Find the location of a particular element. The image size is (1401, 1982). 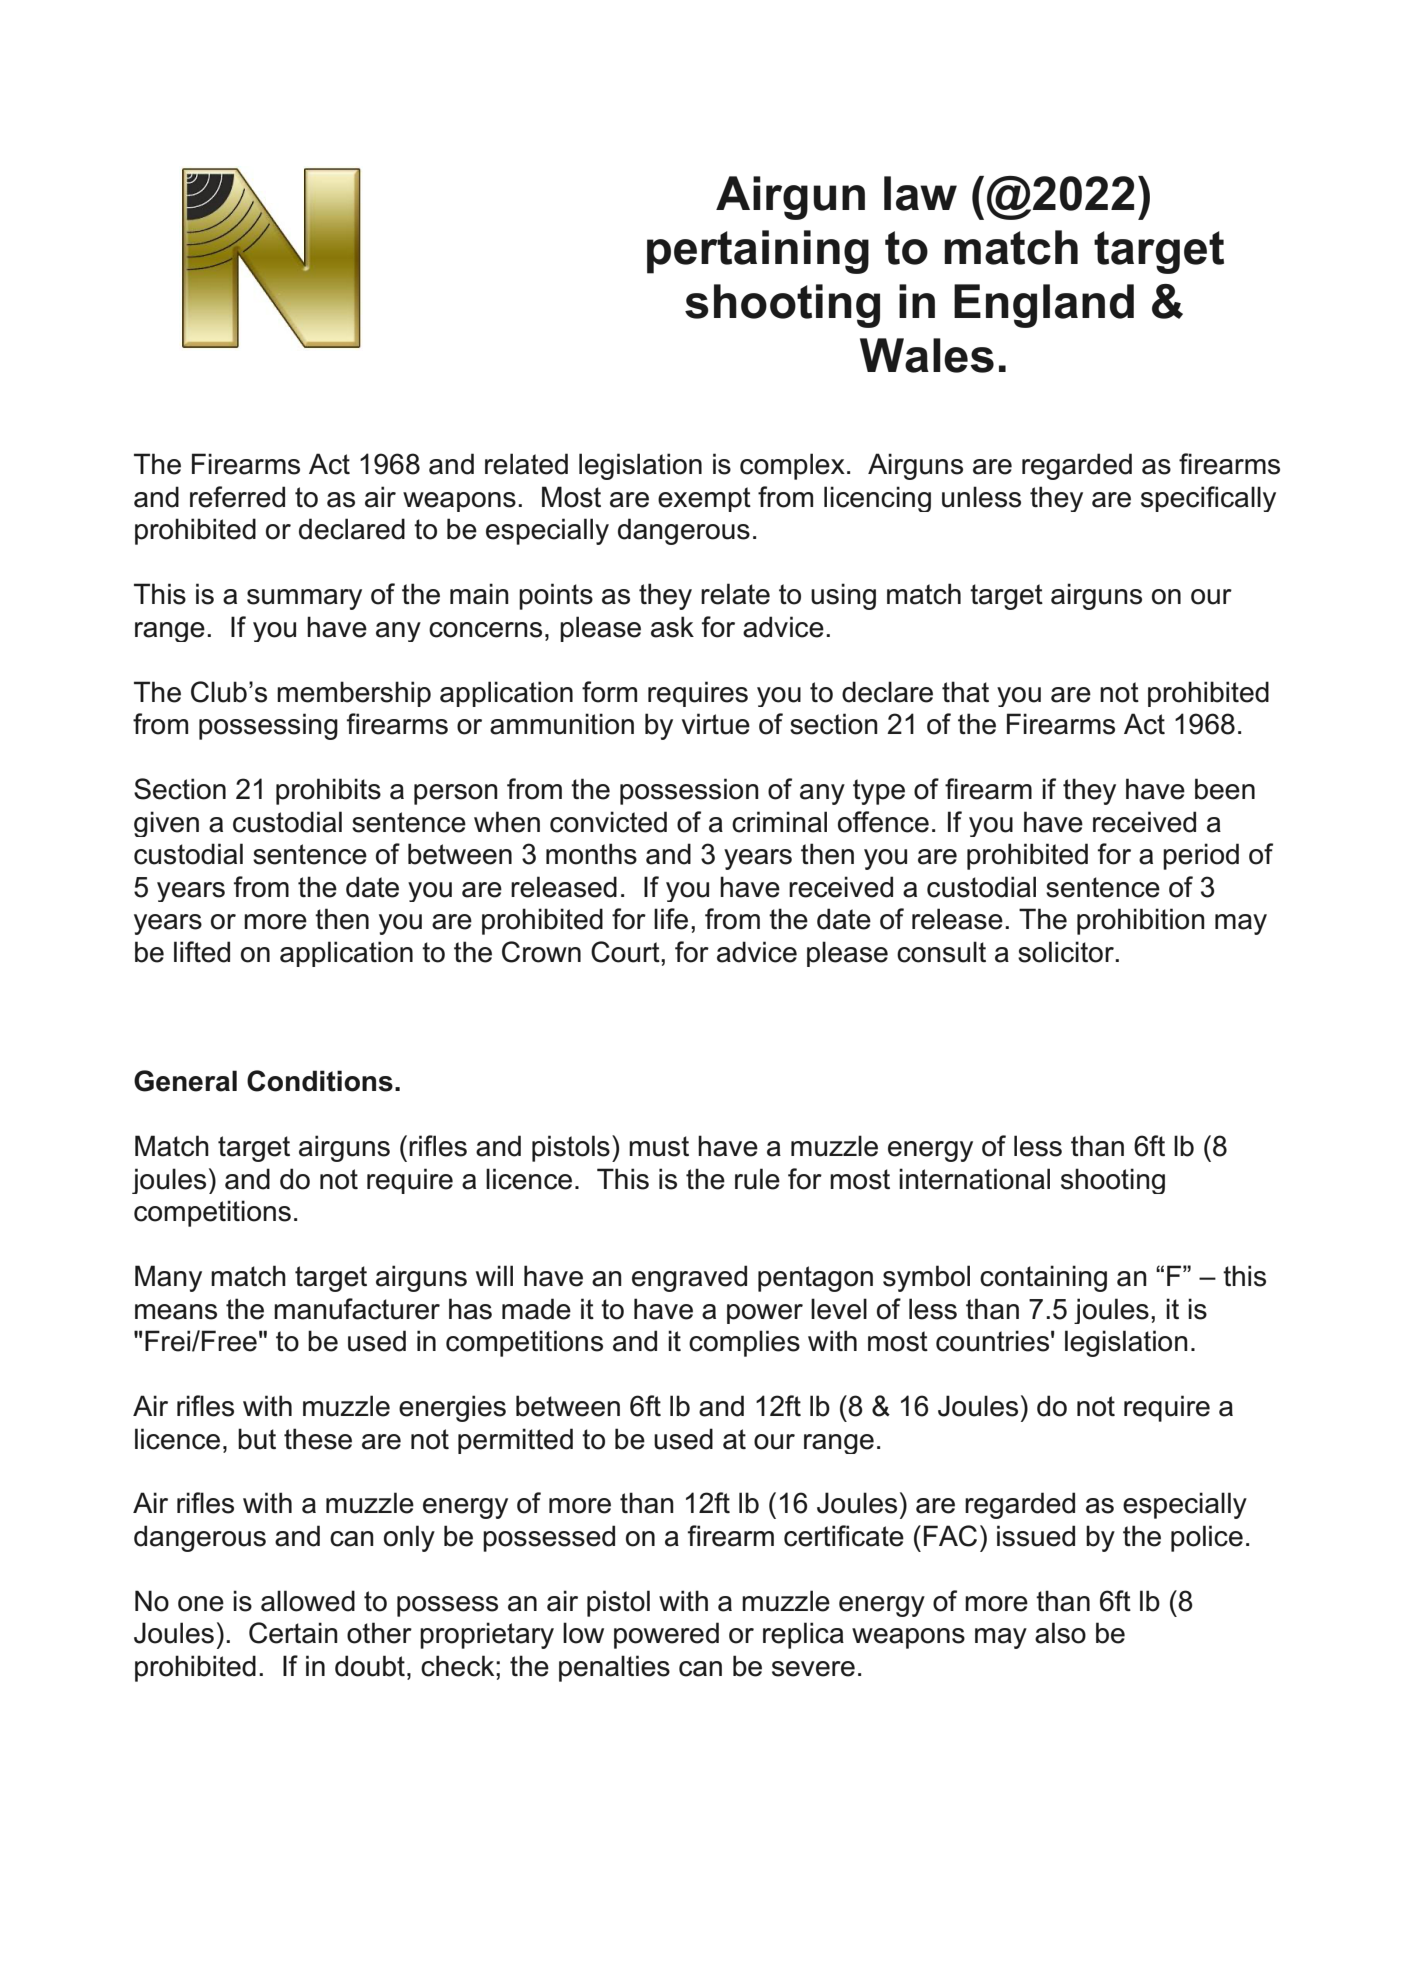

penalties is located at coordinates (614, 1668).
